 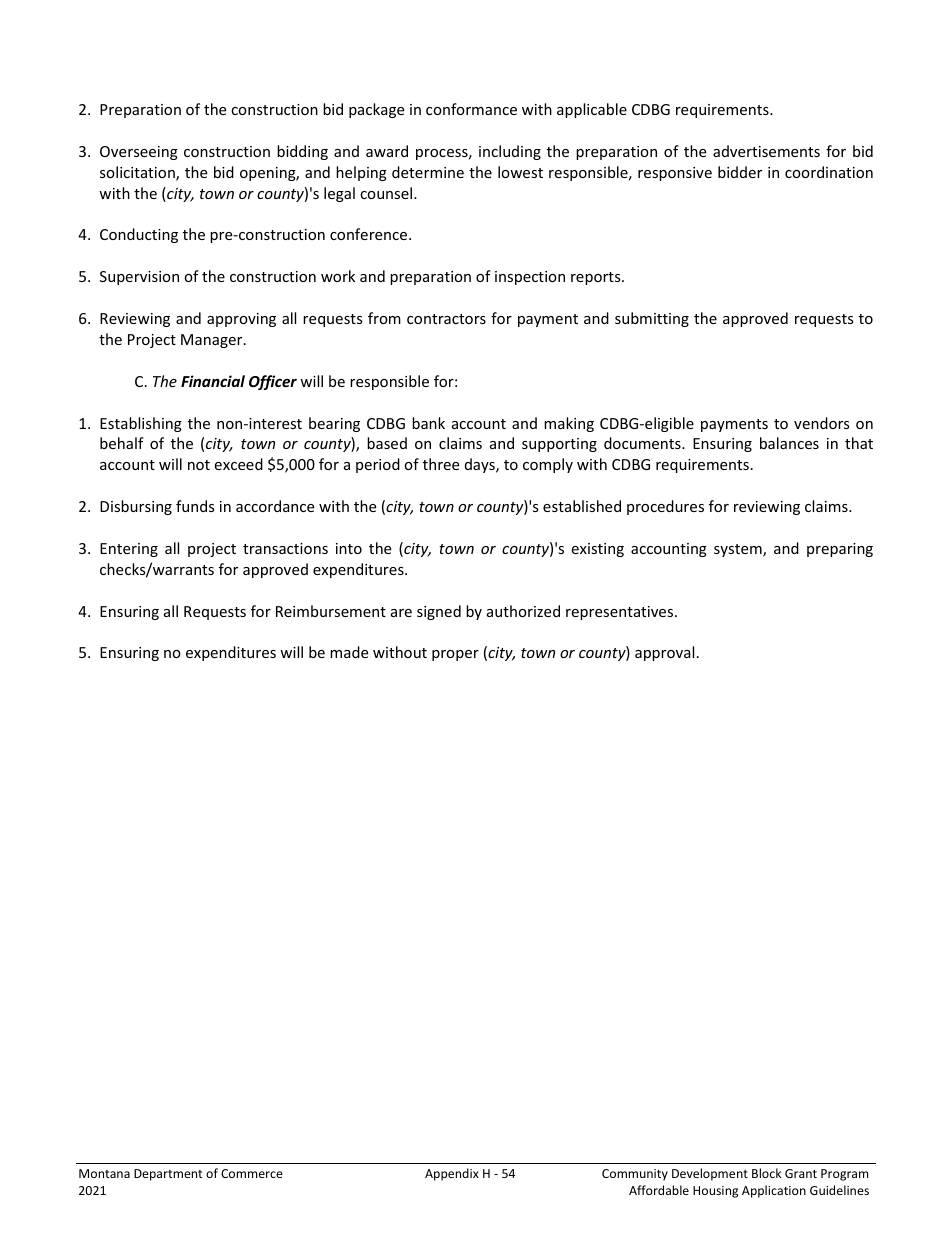 What do you see at coordinates (766, 1173) in the image?
I see `Block` at bounding box center [766, 1173].
